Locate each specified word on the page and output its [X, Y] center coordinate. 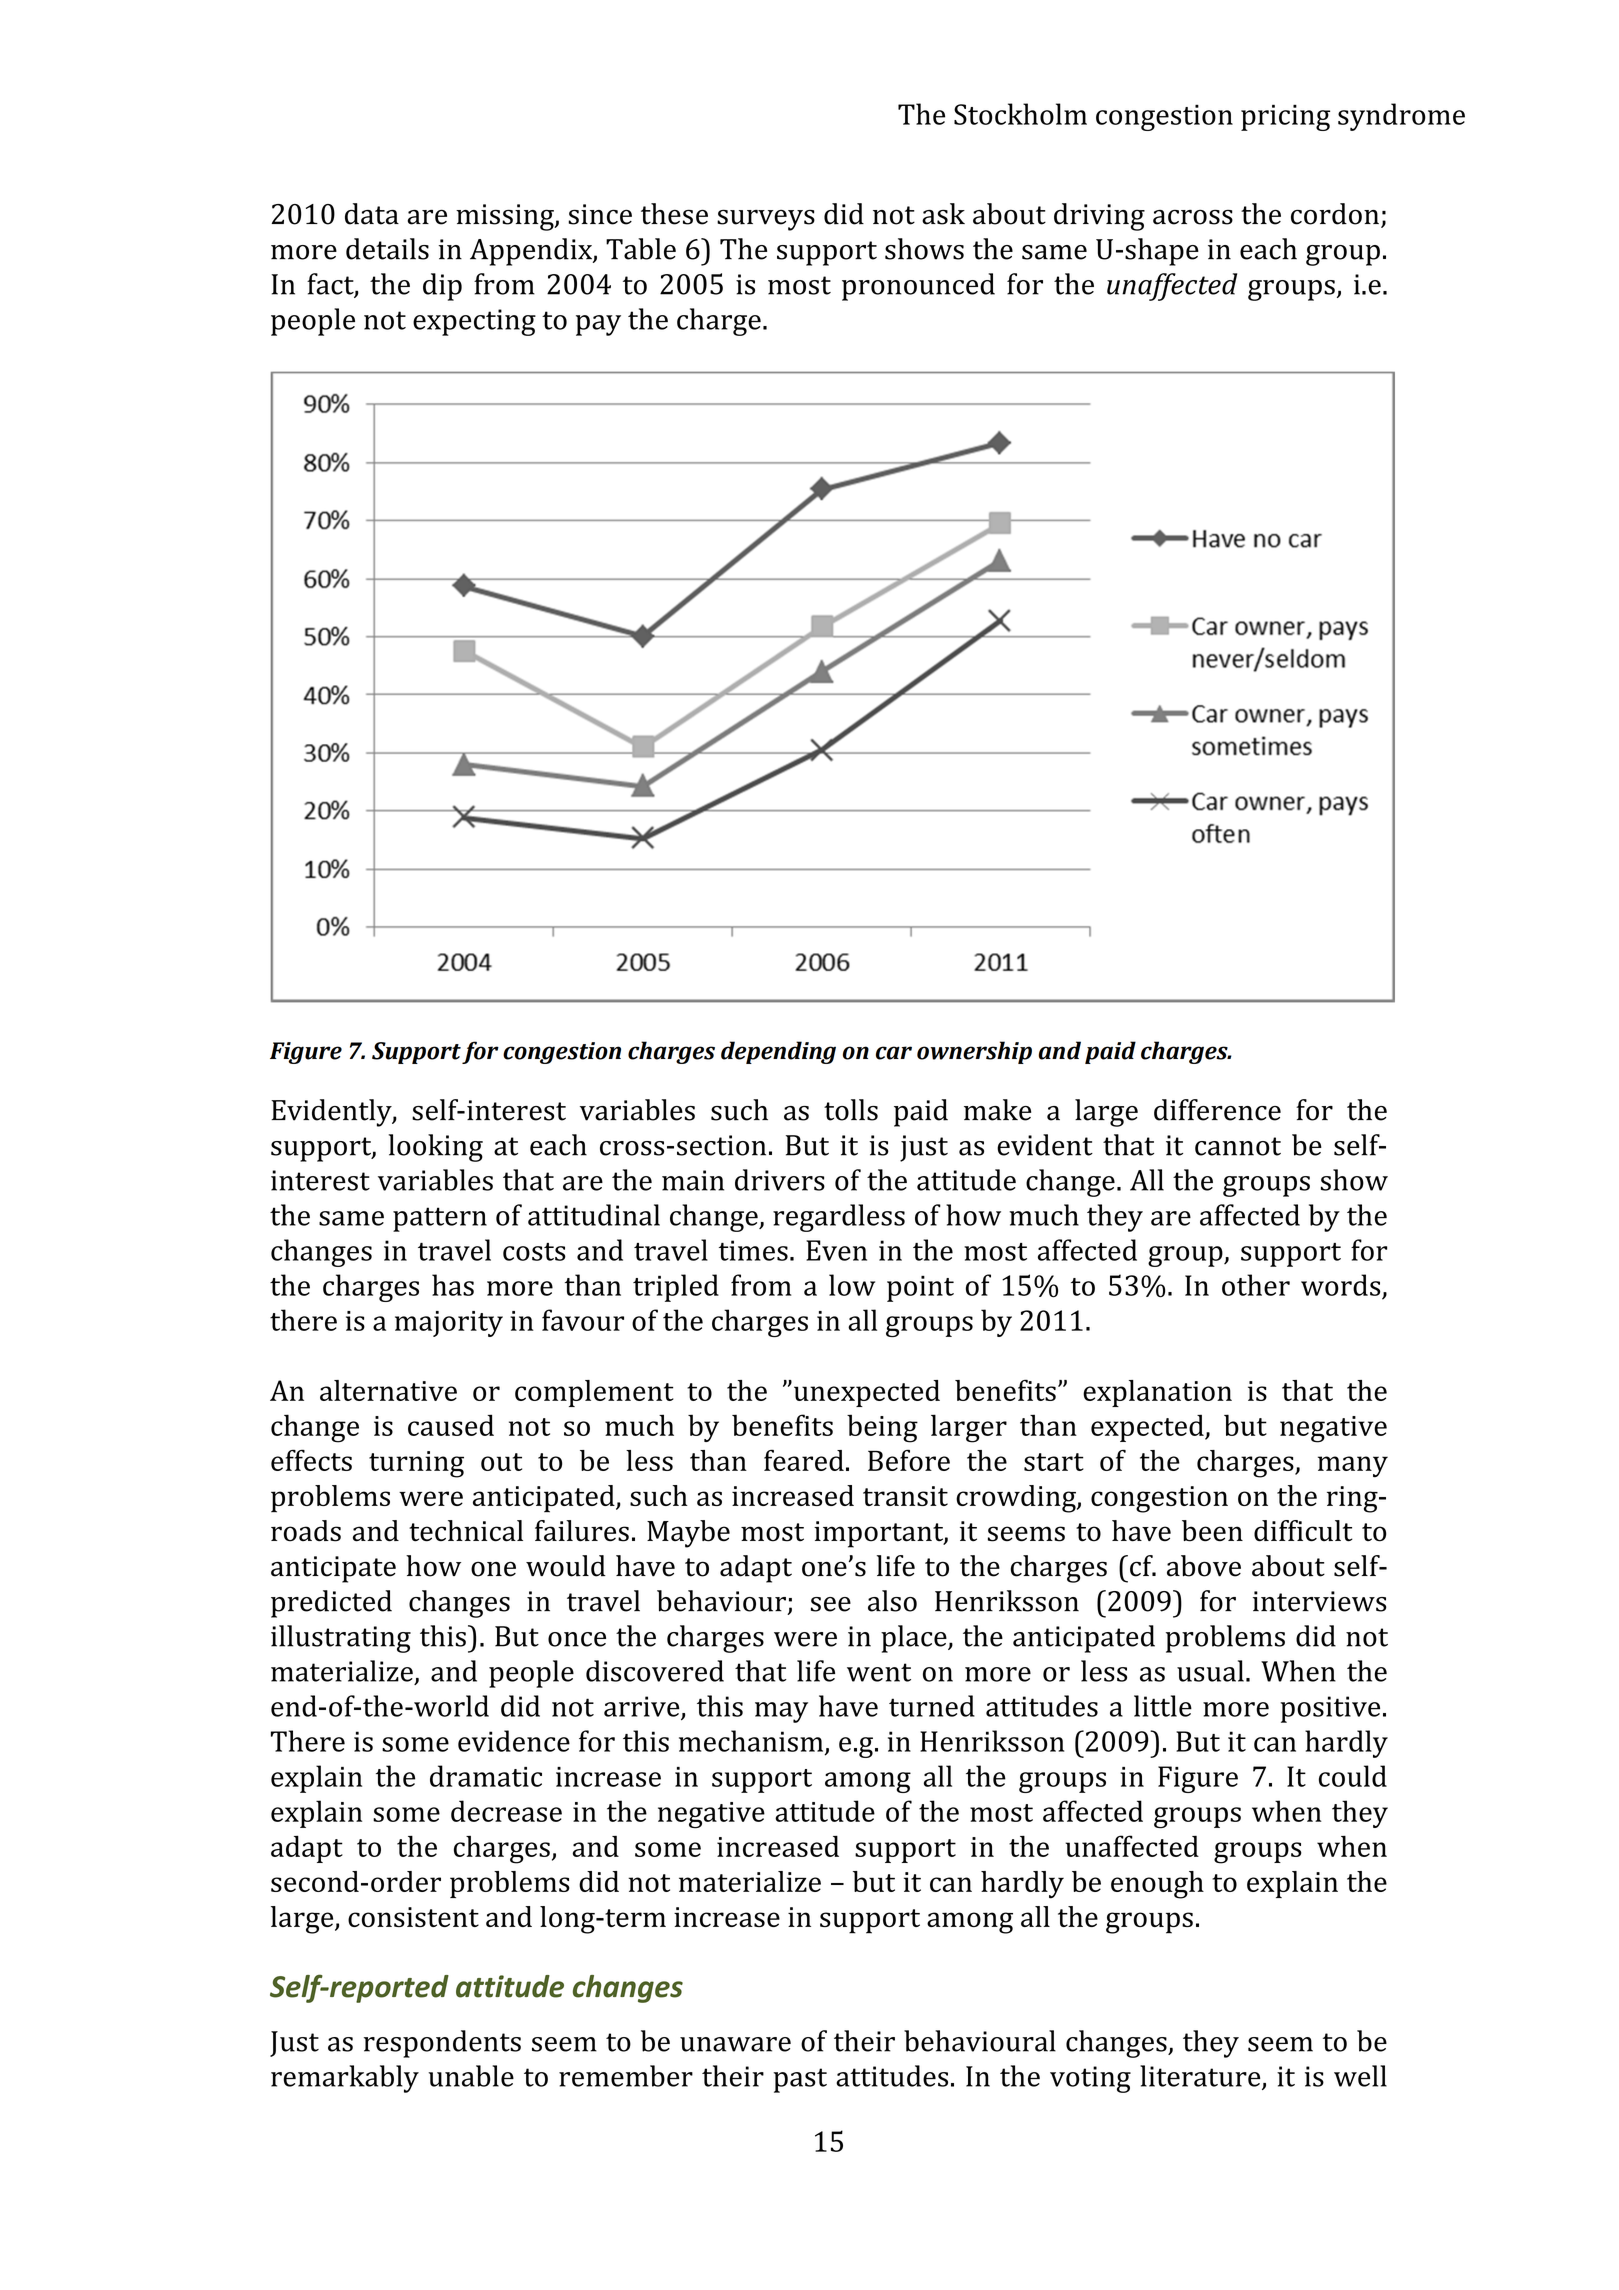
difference [1217, 1110]
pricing [1285, 117]
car [894, 1053]
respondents [442, 2044]
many [1353, 1467]
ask [943, 214]
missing [506, 217]
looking [436, 1148]
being [882, 1428]
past [800, 2080]
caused [451, 1425]
